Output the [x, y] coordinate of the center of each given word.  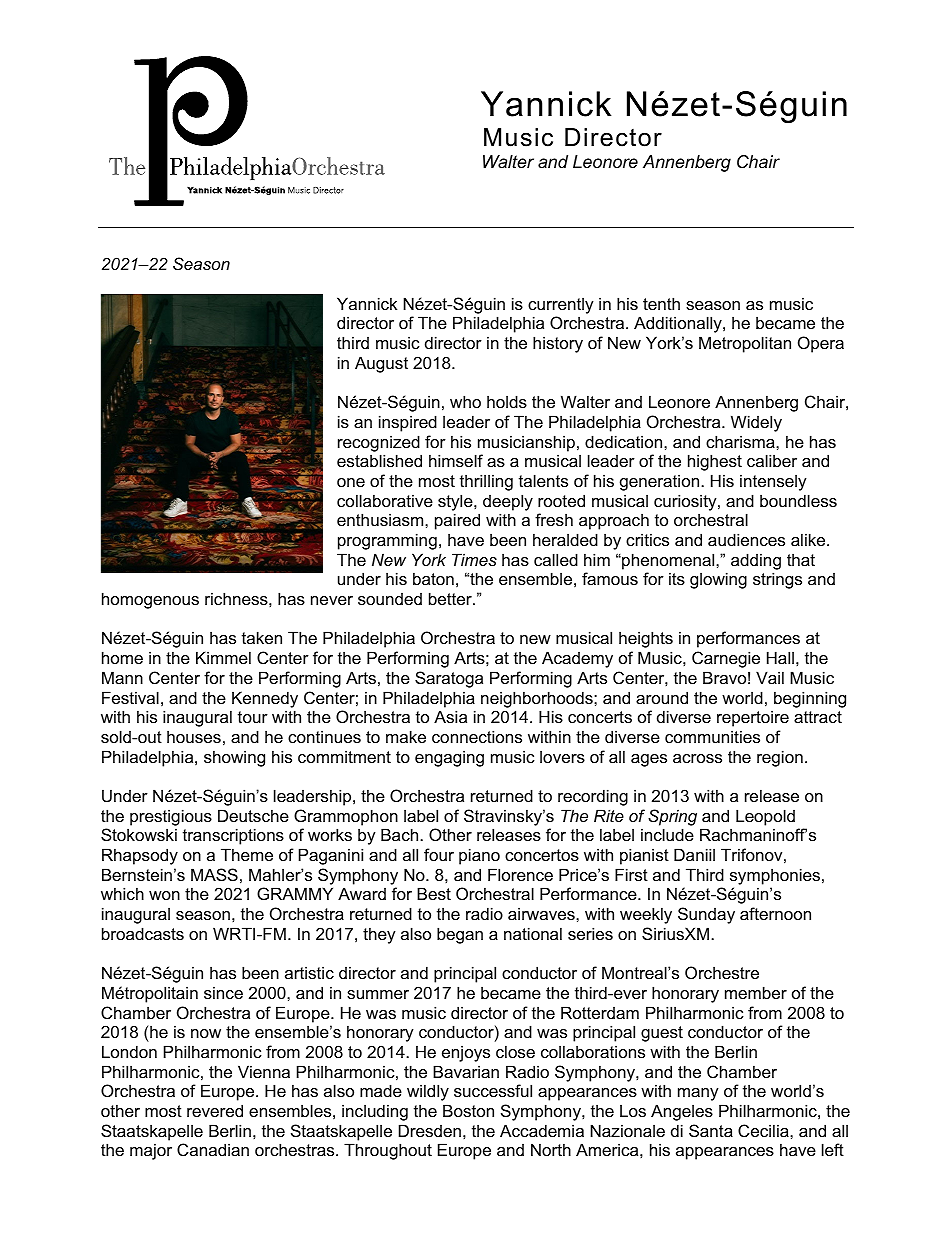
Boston [468, 1110]
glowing [718, 580]
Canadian [213, 1149]
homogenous [150, 600]
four [439, 854]
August [381, 364]
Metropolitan [745, 344]
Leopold [765, 817]
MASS [214, 874]
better [451, 598]
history [558, 344]
